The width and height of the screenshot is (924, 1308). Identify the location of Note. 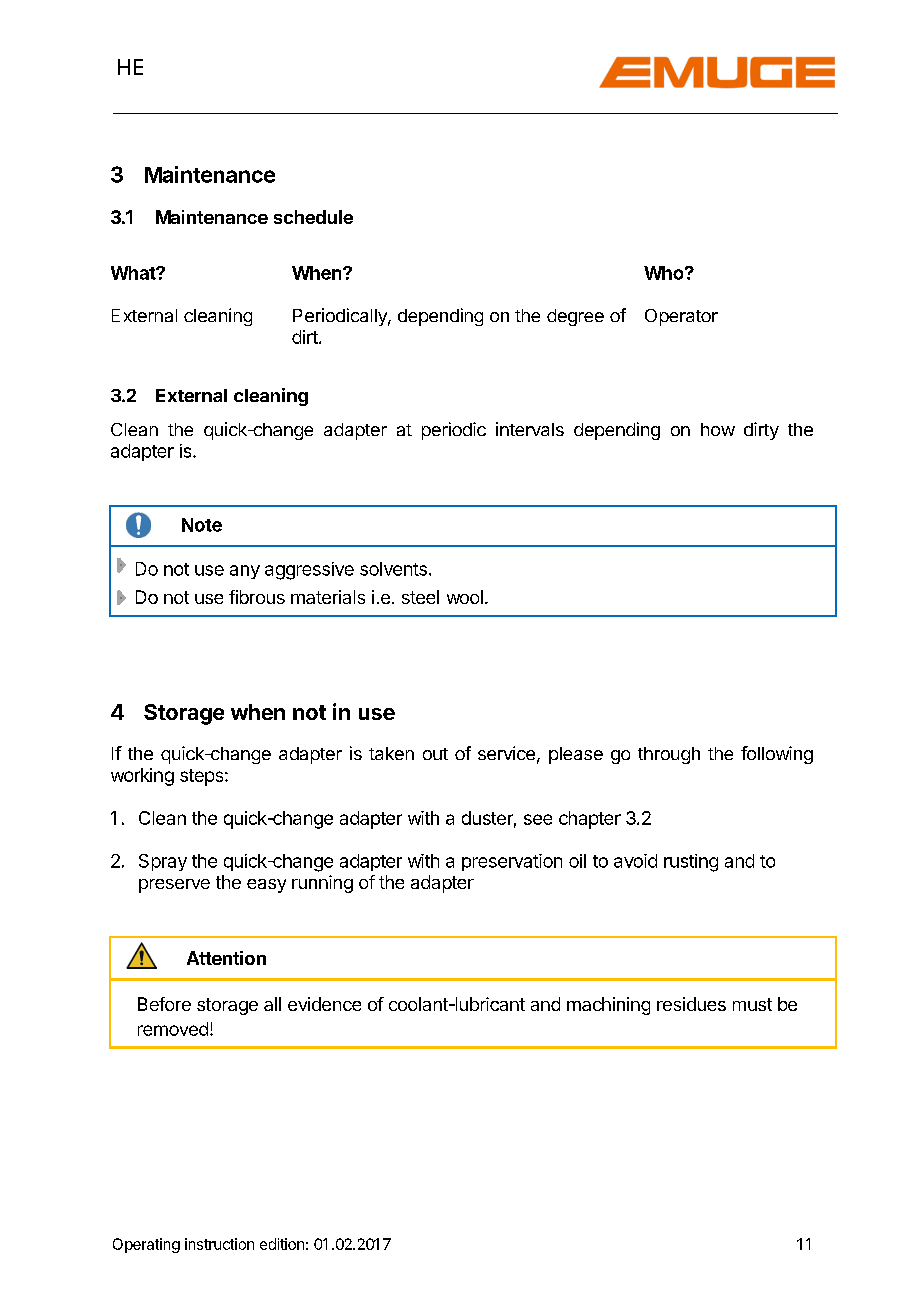
(202, 525).
